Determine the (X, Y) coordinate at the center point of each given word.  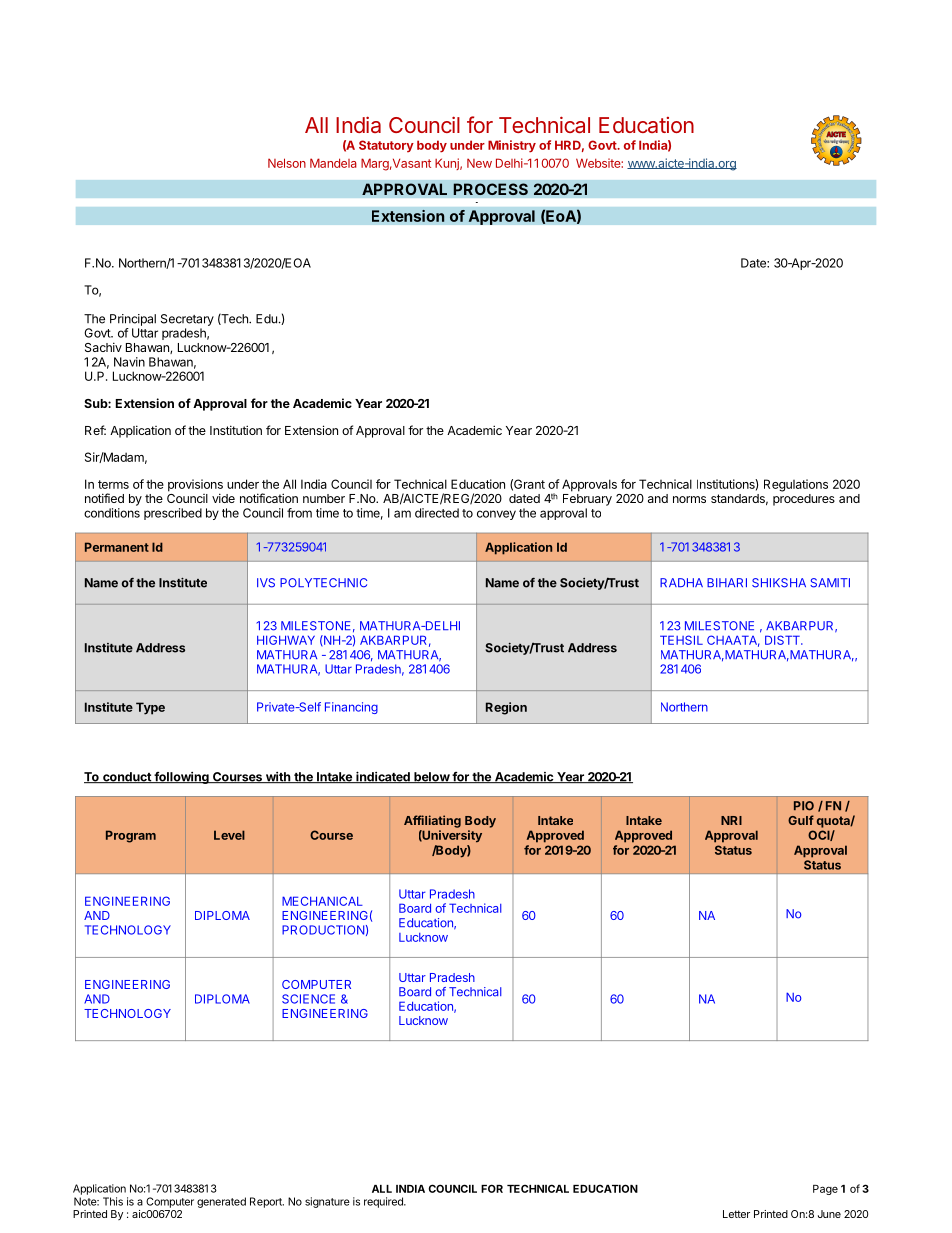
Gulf (801, 820)
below (431, 777)
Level (229, 835)
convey (496, 515)
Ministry (512, 146)
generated (221, 1202)
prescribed (173, 514)
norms (689, 499)
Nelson (287, 163)
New (479, 163)
